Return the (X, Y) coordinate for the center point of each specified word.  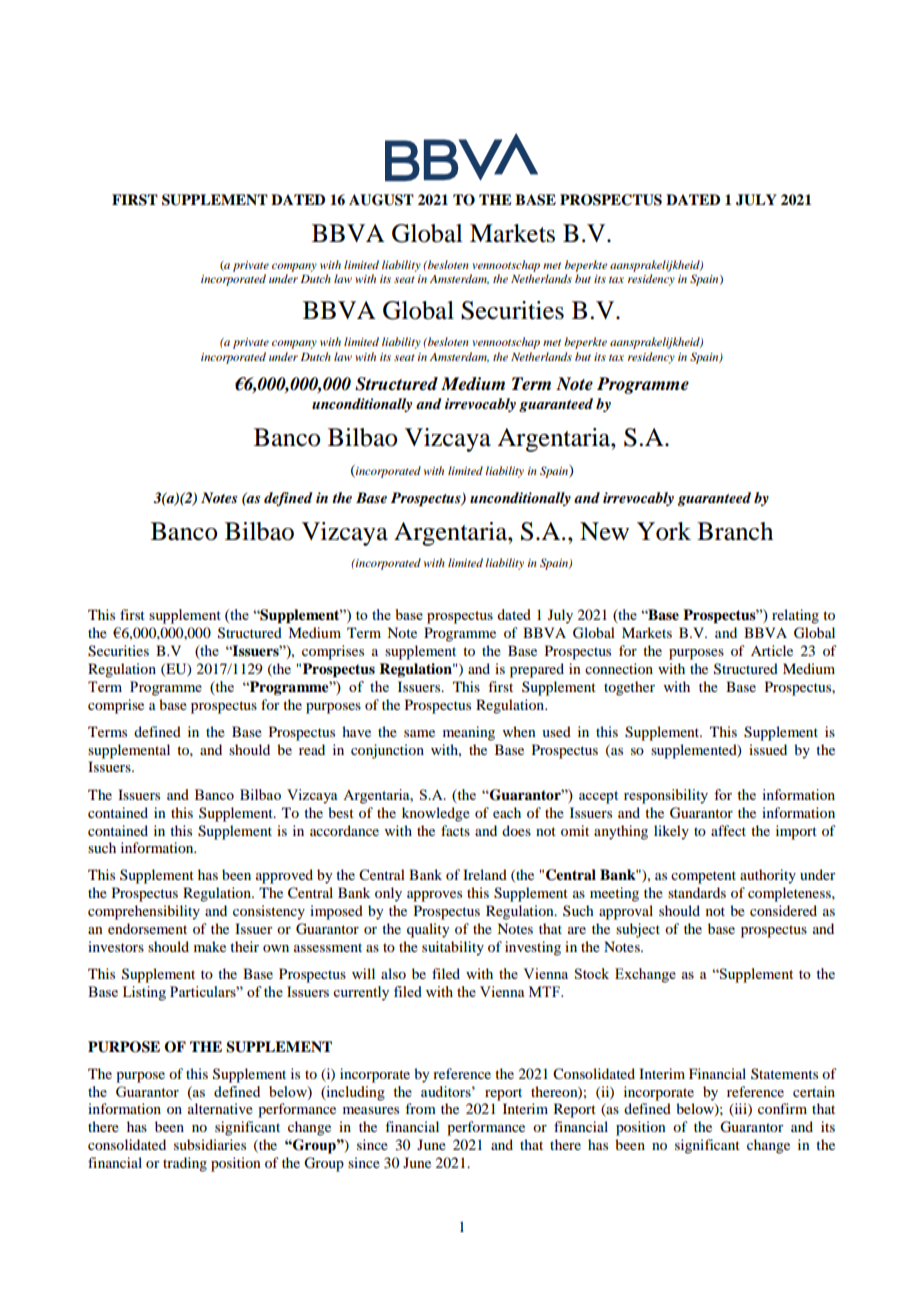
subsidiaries (210, 1144)
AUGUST (381, 200)
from (420, 1108)
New (604, 531)
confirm (782, 1108)
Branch (735, 531)
